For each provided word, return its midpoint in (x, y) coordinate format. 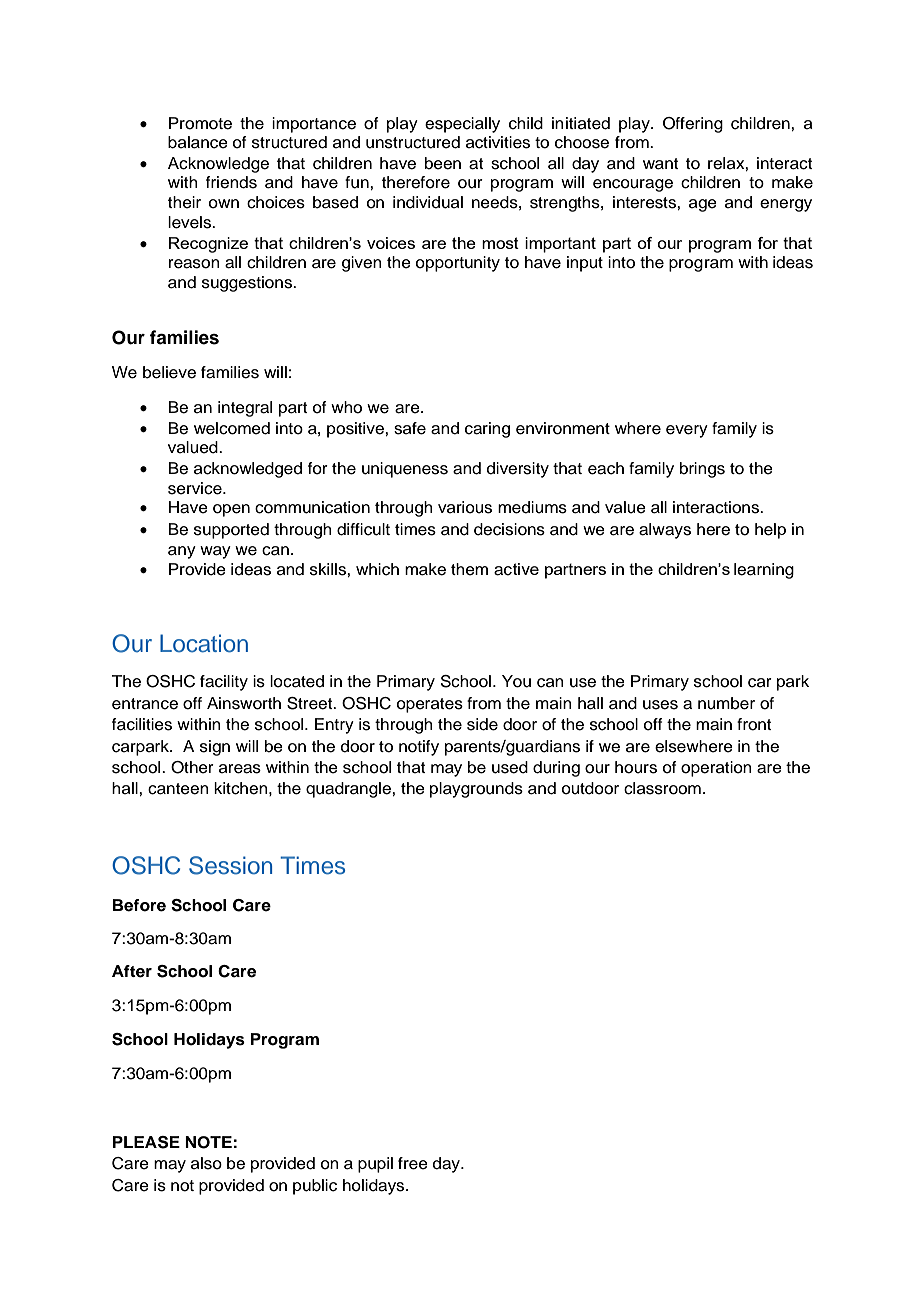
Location (204, 643)
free (413, 1163)
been (443, 163)
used (510, 767)
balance (198, 142)
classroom (662, 788)
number (726, 703)
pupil (375, 1165)
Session (230, 865)
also (206, 1163)
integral (245, 409)
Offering (693, 125)
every (687, 431)
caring (487, 430)
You (516, 681)
